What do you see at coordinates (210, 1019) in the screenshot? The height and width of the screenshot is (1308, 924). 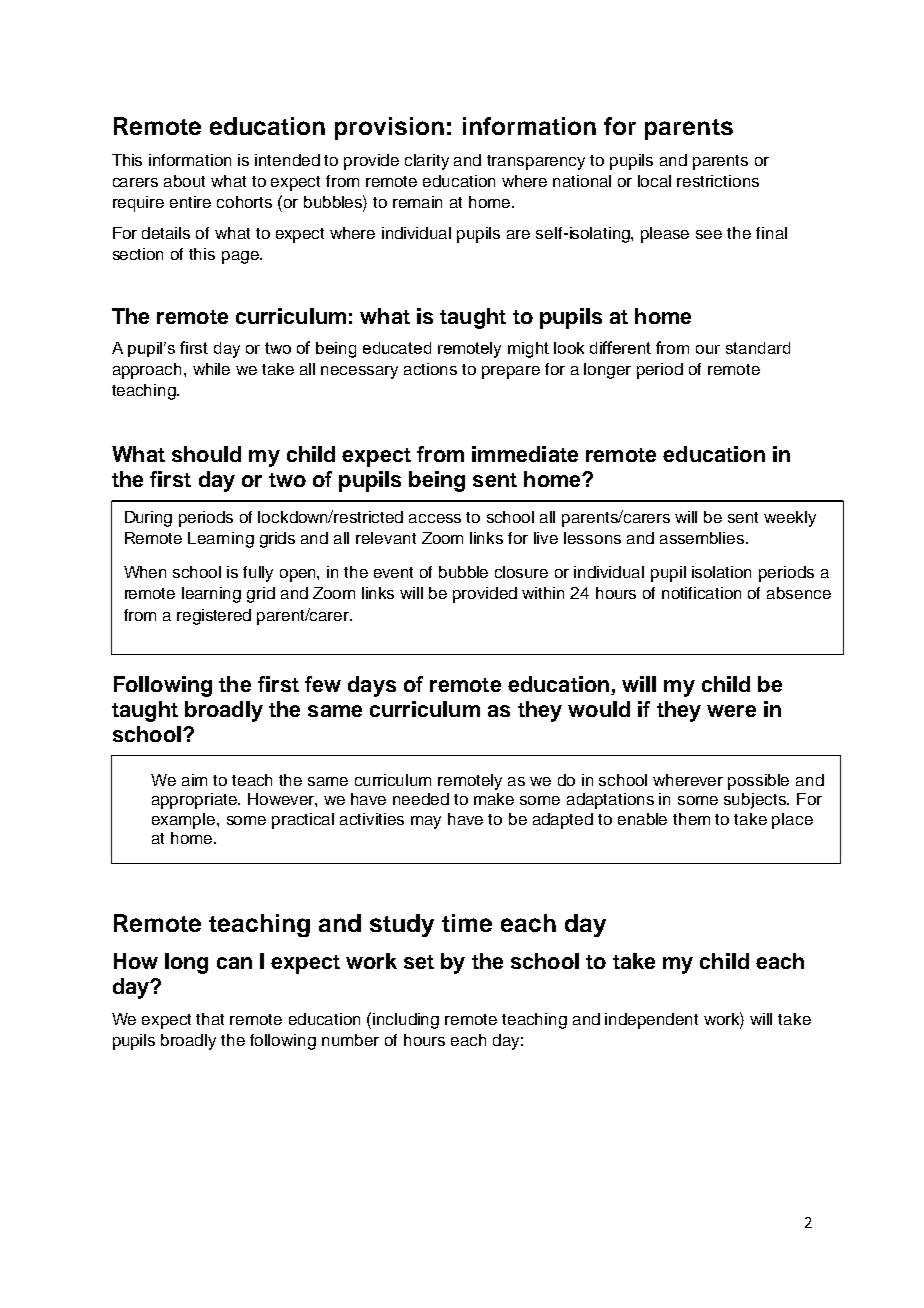 I see `that` at bounding box center [210, 1019].
